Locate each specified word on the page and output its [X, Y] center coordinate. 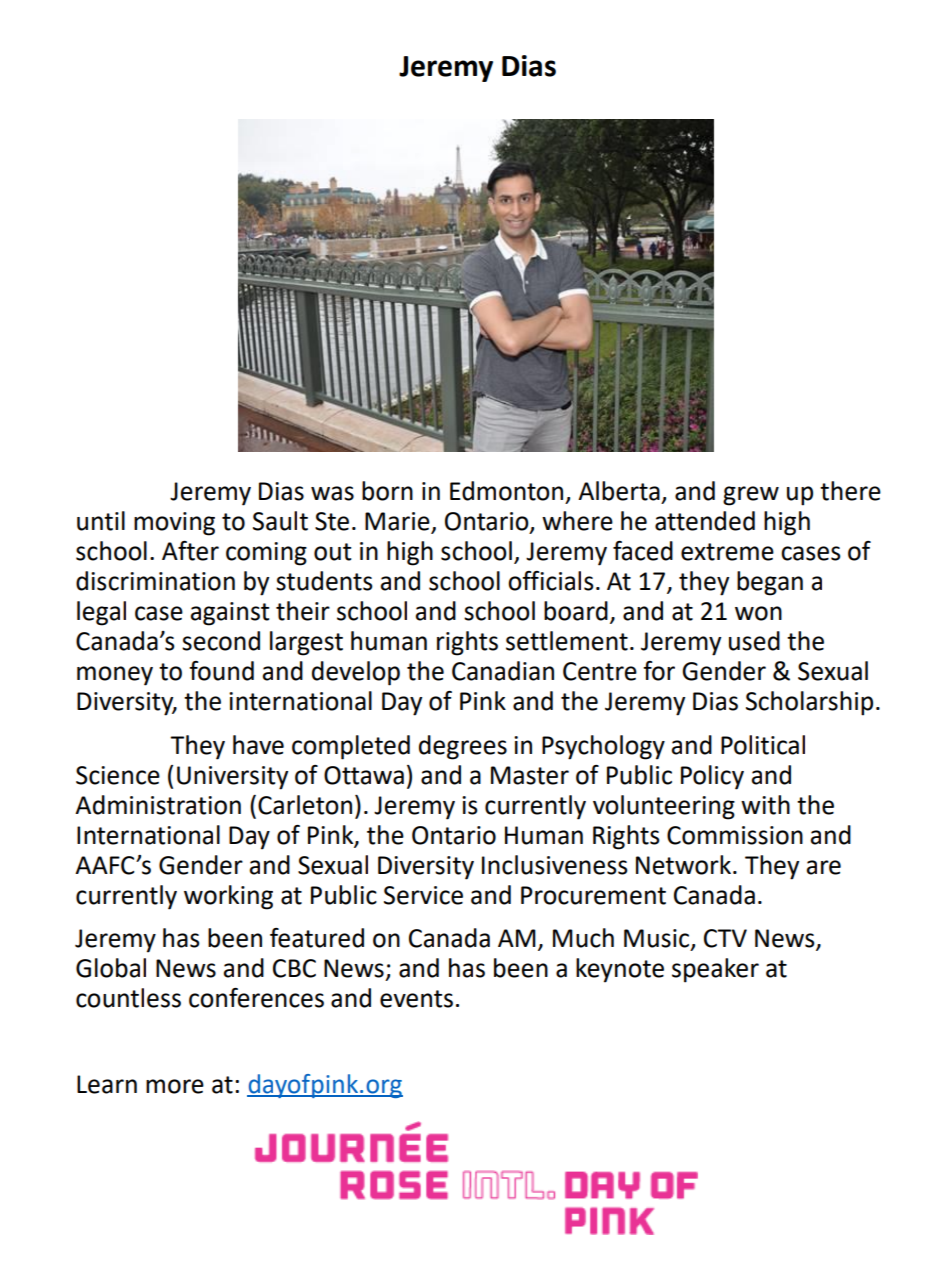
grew [751, 496]
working [228, 897]
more [175, 1086]
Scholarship [809, 703]
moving [174, 524]
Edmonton [506, 491]
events [416, 999]
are [824, 867]
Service [423, 895]
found [221, 671]
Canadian [503, 671]
